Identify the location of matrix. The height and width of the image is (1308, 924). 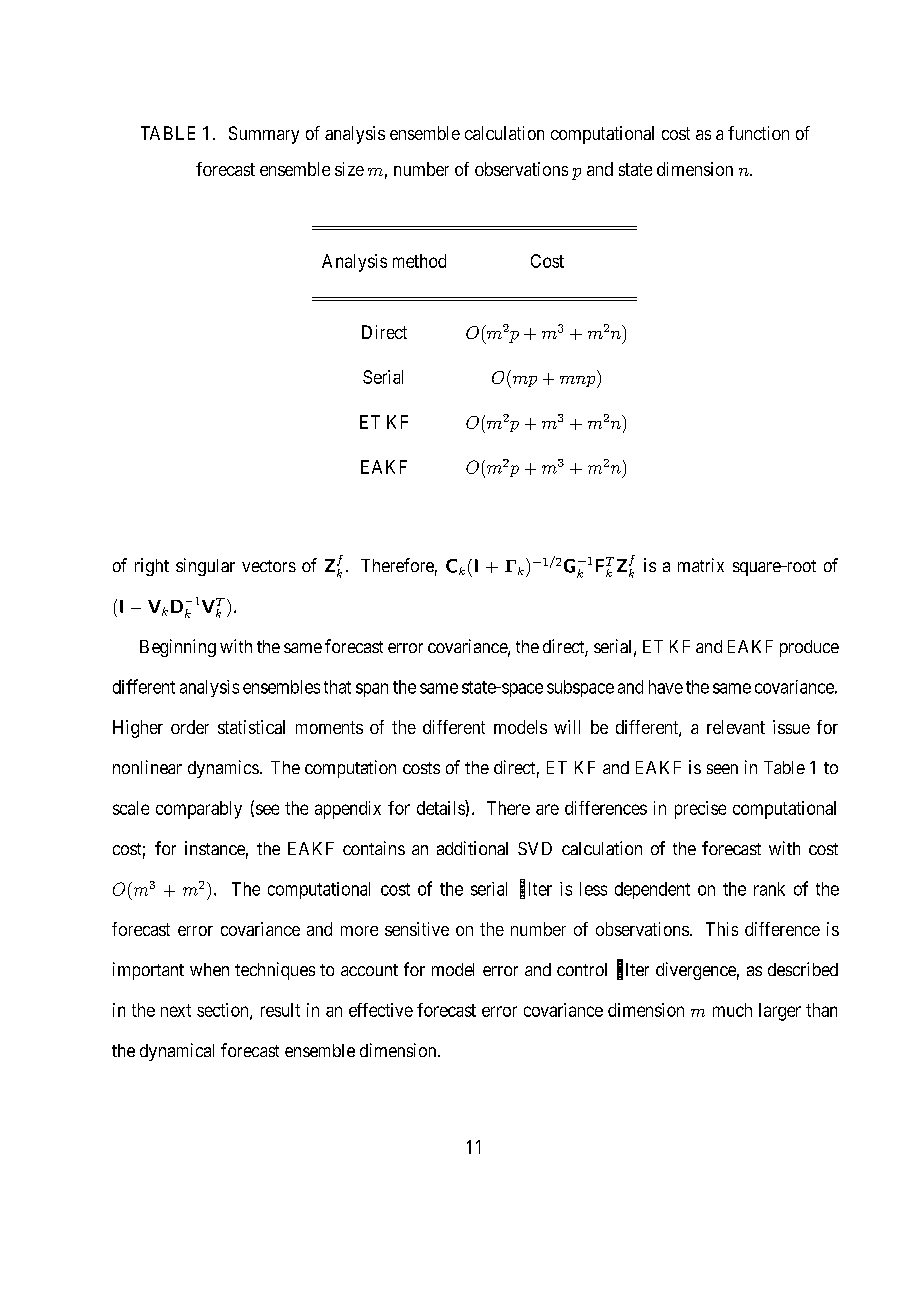
(701, 565).
